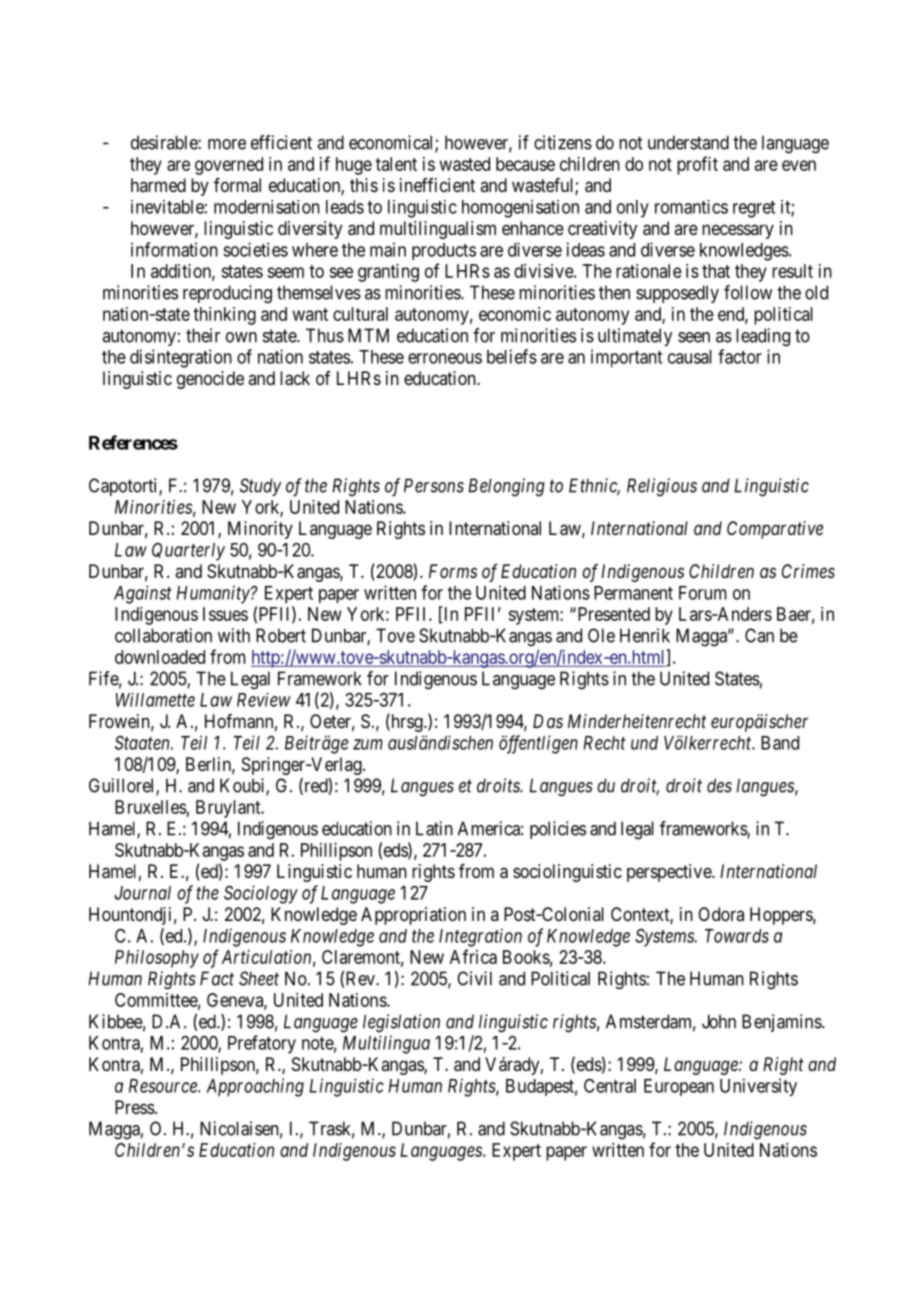  Describe the element at coordinates (759, 635) in the screenshot. I see `Can` at that location.
